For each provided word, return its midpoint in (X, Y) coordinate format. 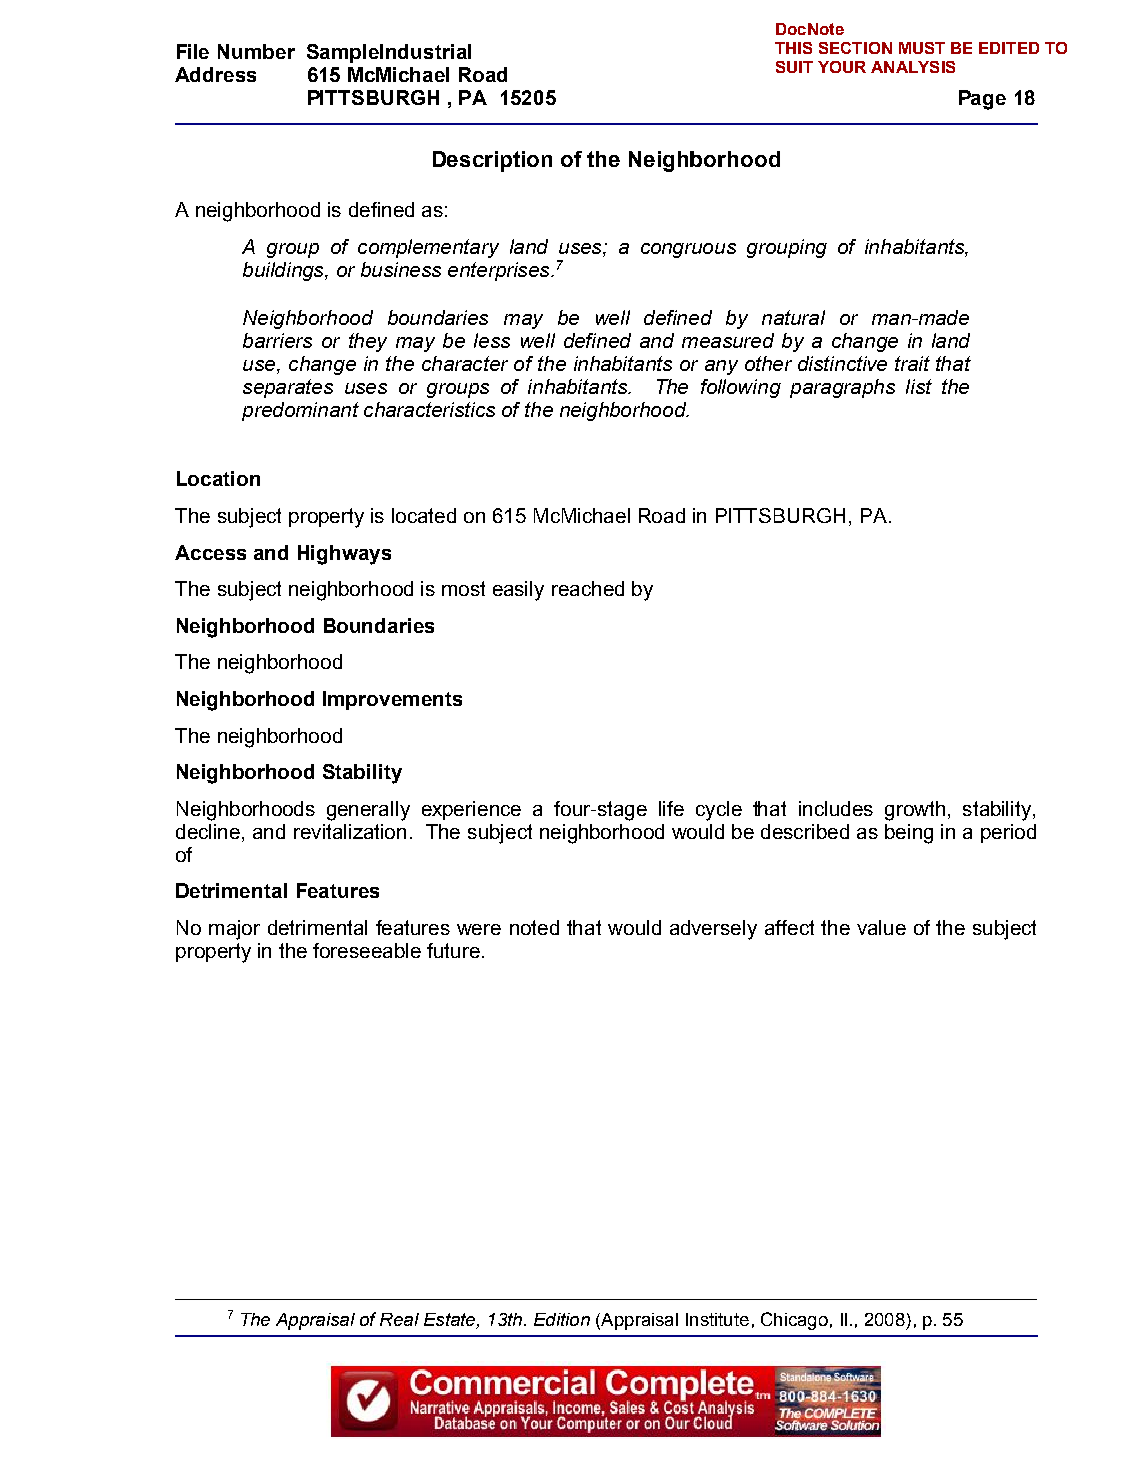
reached (588, 588)
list (919, 386)
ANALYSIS (913, 67)
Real (399, 1319)
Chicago (794, 1321)
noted (534, 927)
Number (256, 51)
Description (492, 161)
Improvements (392, 700)
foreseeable (367, 950)
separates (288, 388)
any (721, 367)
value (881, 927)
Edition (562, 1319)
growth (915, 811)
